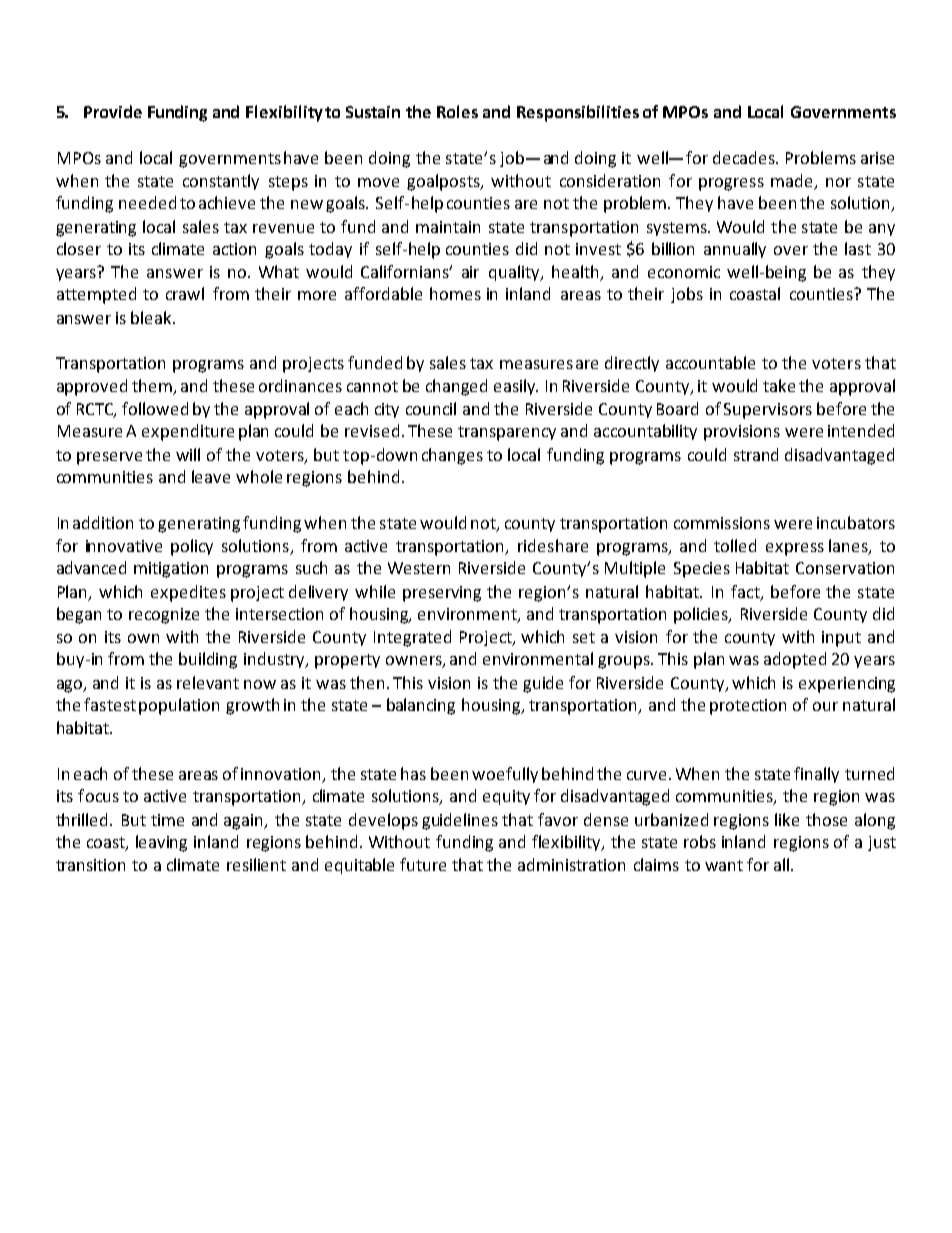 This image has width=952, height=1233. Describe the element at coordinates (795, 660) in the image. I see `adopted` at that location.
